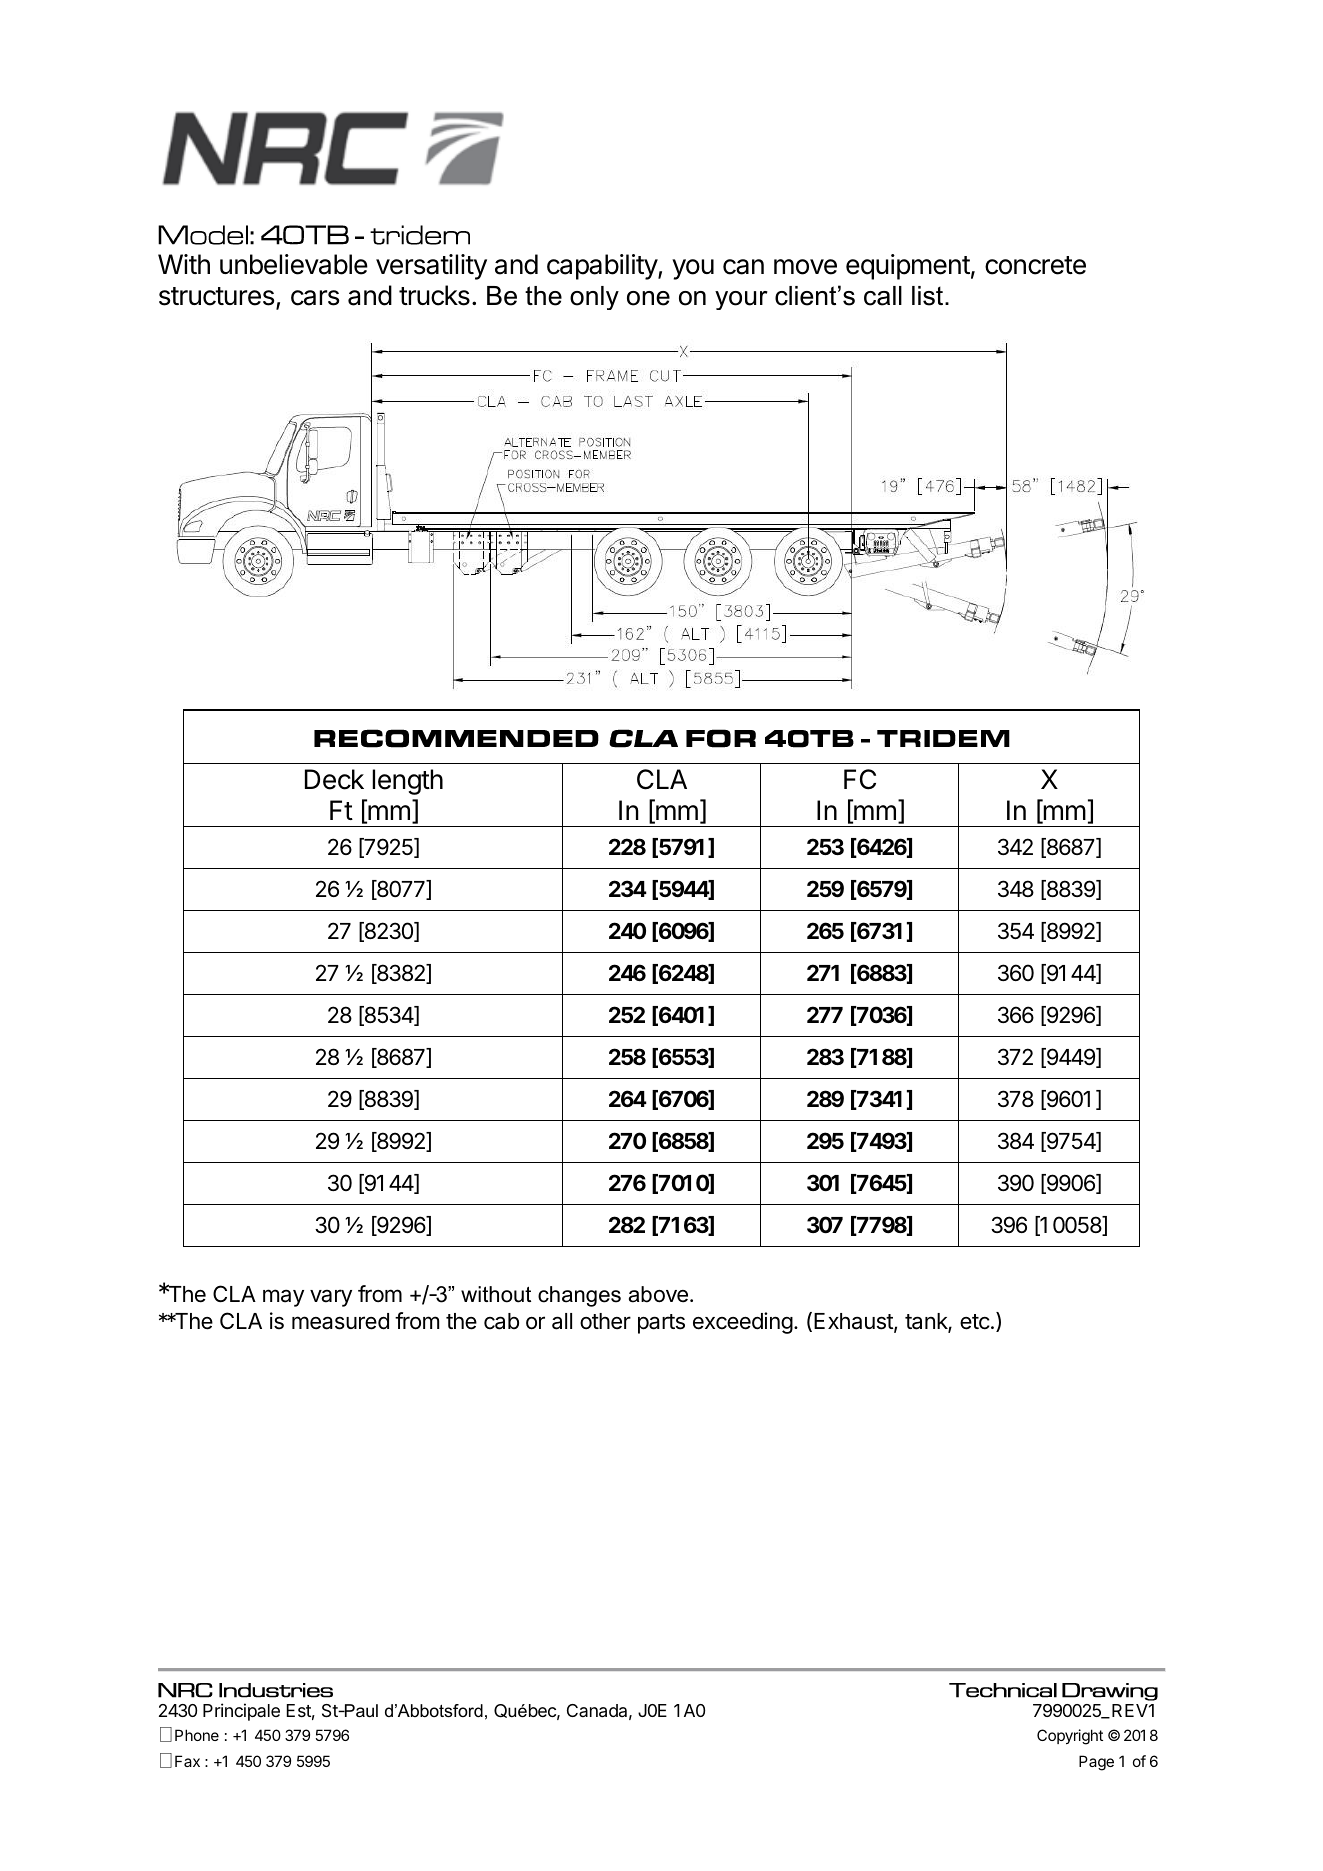 This screenshot has height=1871, width=1323. I want to click on only, so click(594, 298).
